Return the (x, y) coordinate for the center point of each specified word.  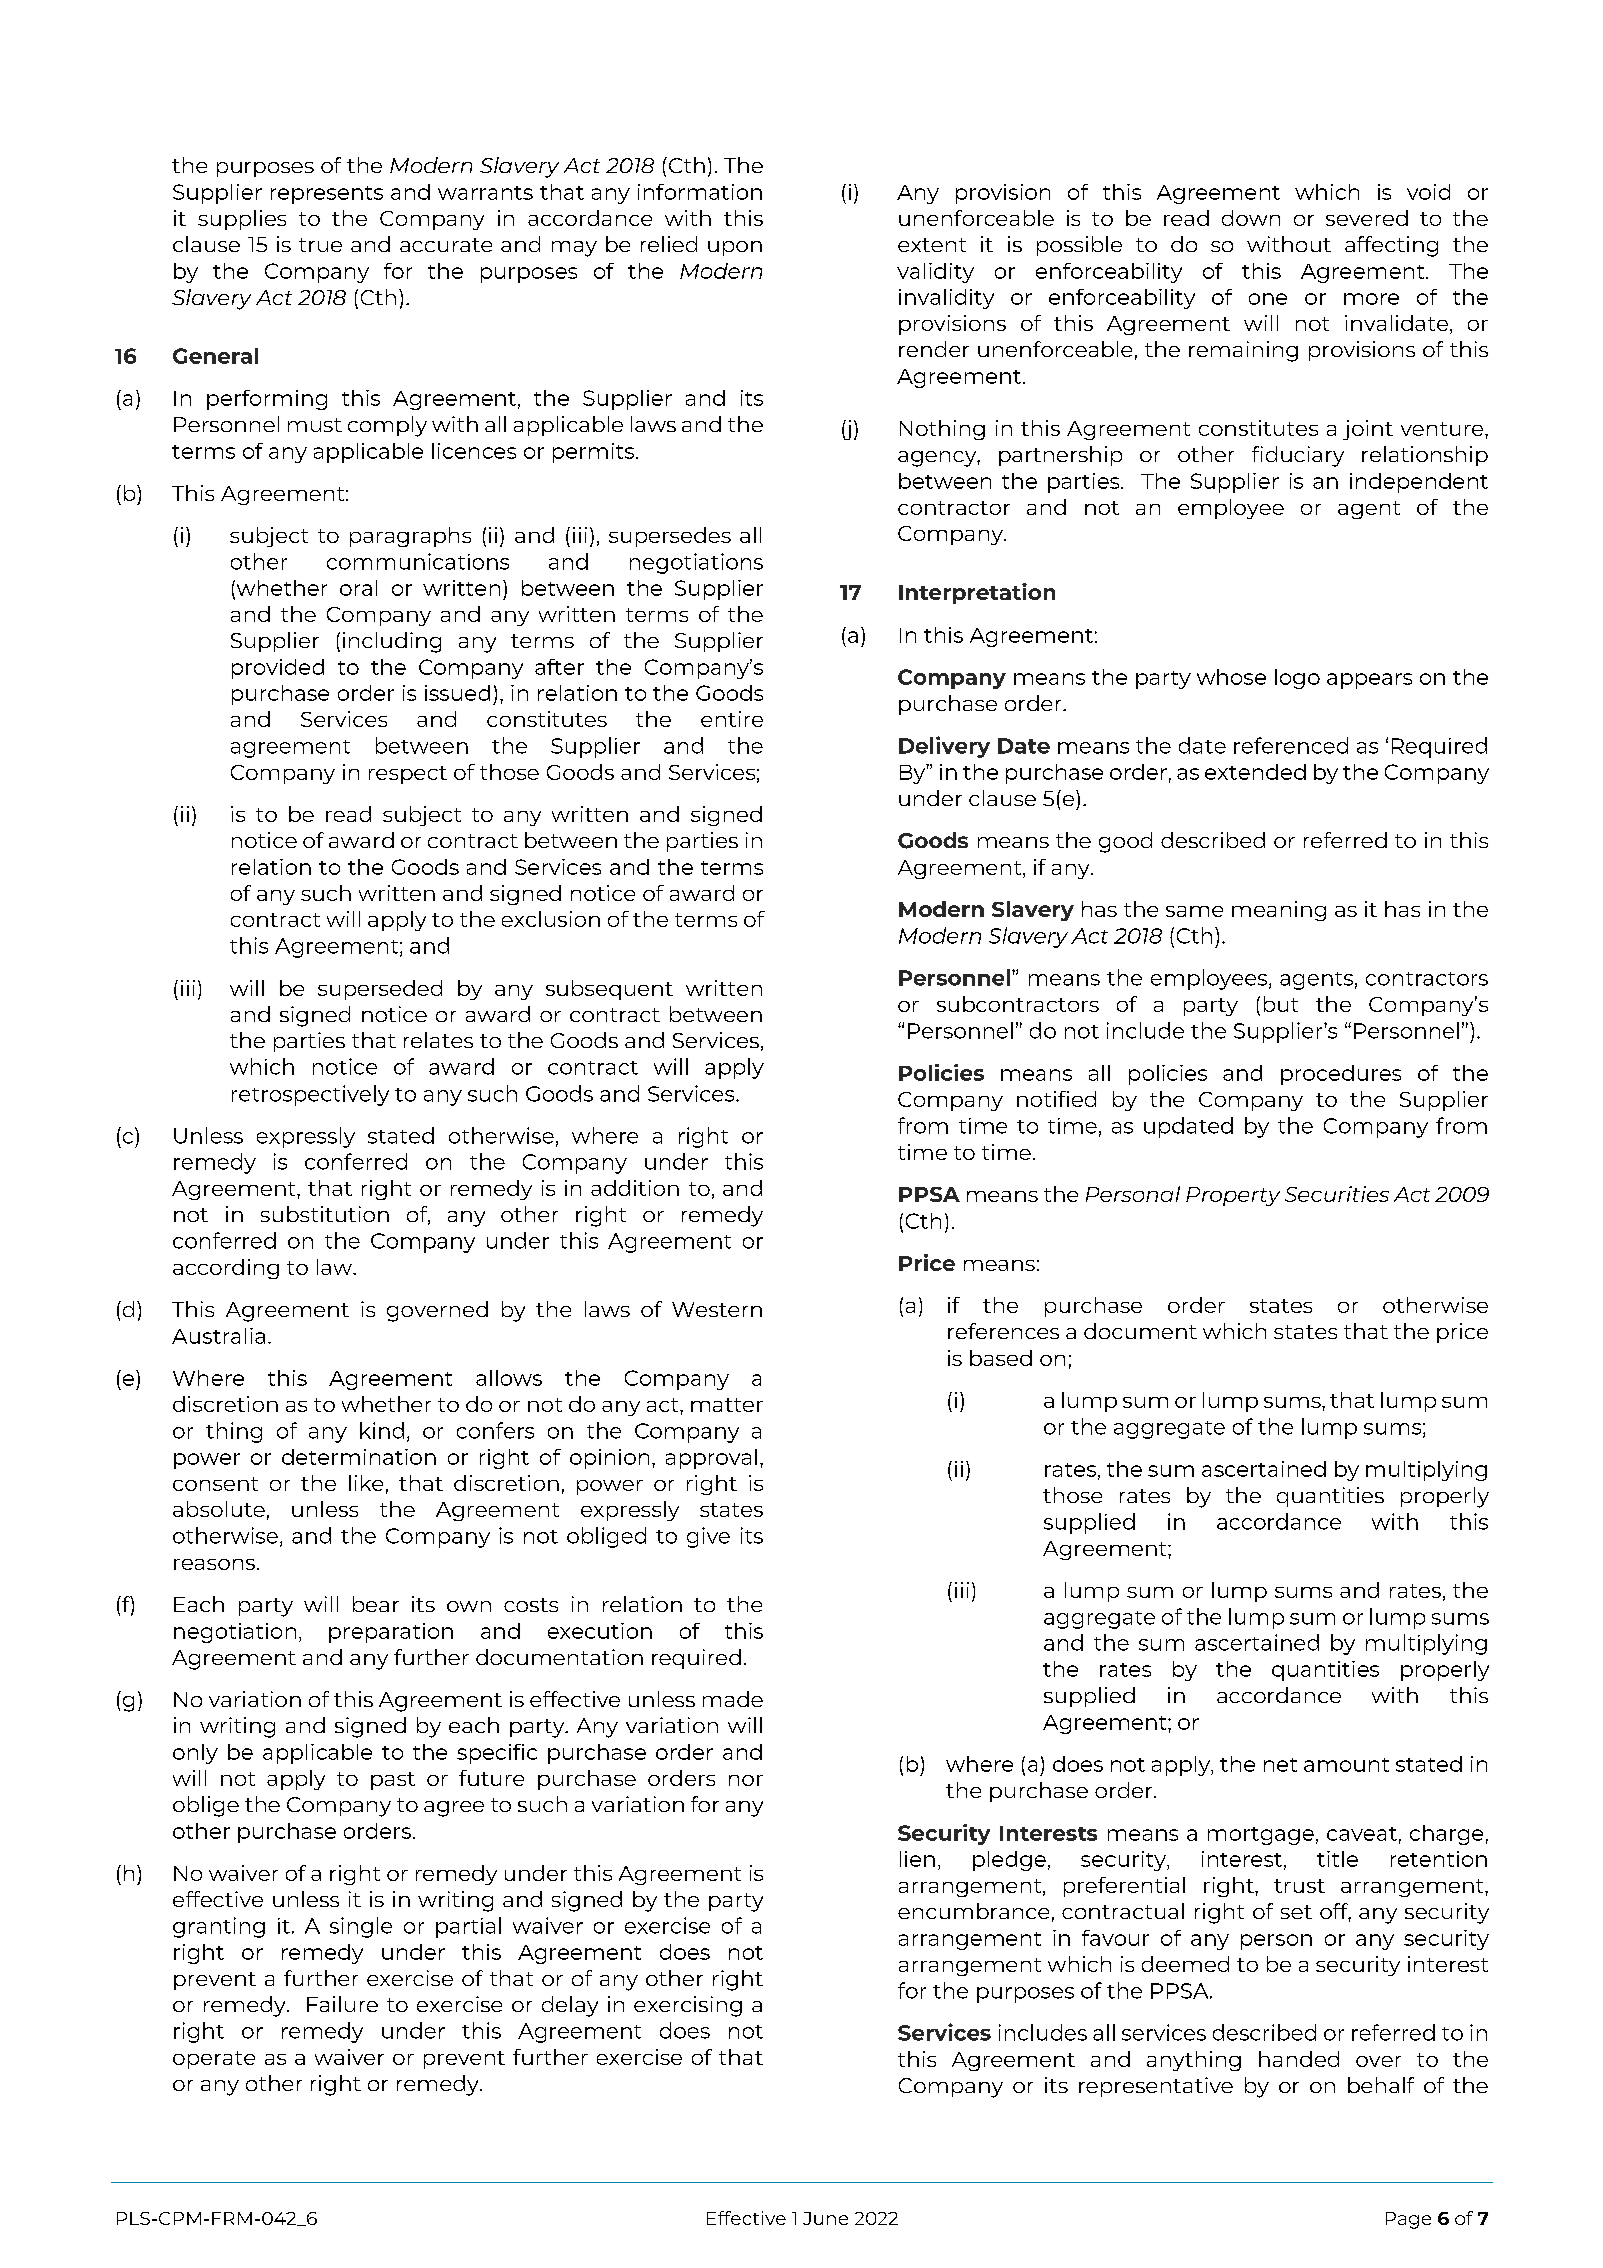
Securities (1337, 1194)
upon (735, 248)
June (825, 2218)
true (320, 245)
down (1251, 218)
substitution (325, 1214)
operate (214, 2060)
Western (717, 1309)
